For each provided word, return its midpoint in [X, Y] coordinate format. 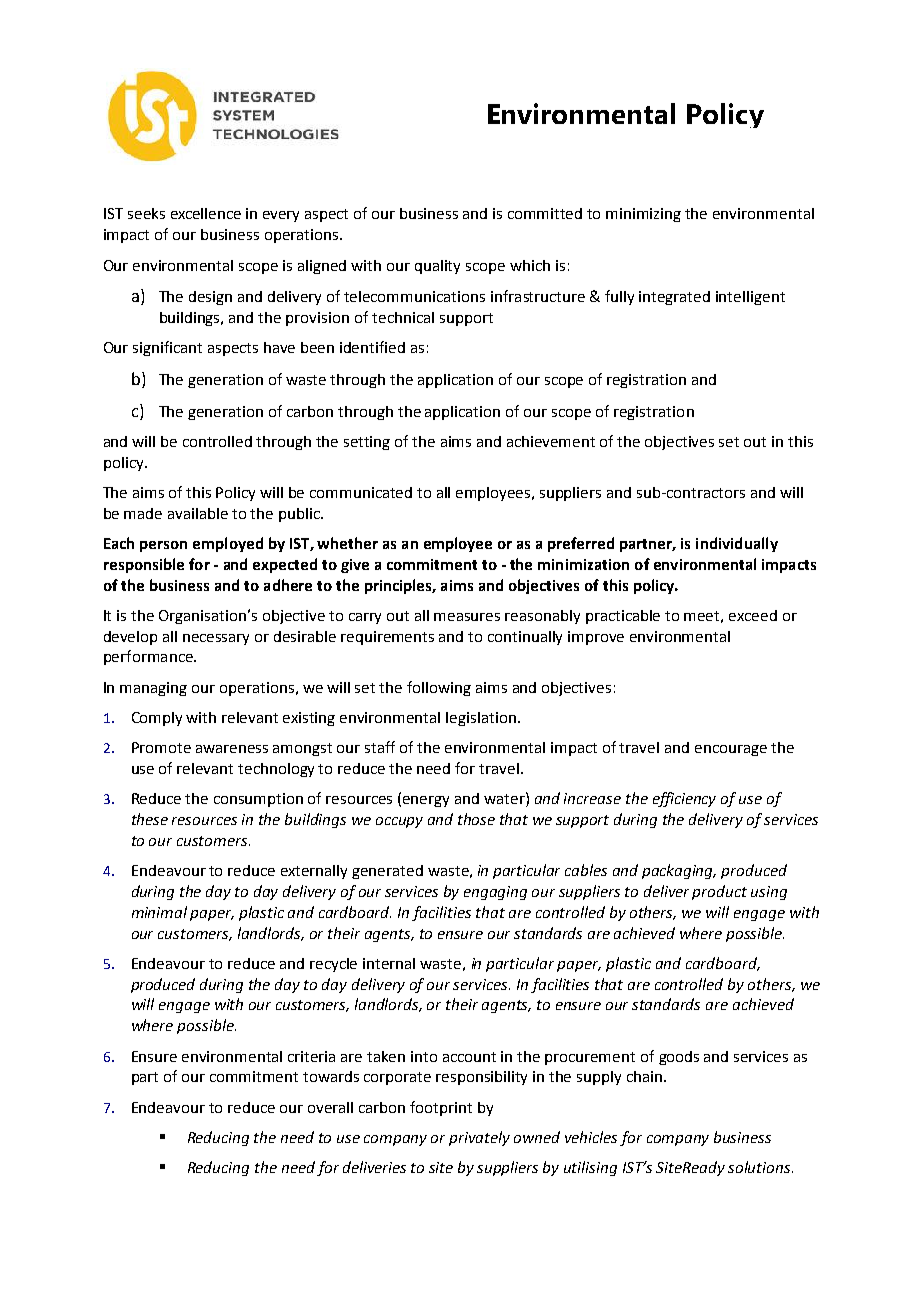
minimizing [643, 215]
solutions [760, 1167]
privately [479, 1138]
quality [437, 267]
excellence [206, 213]
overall [330, 1107]
